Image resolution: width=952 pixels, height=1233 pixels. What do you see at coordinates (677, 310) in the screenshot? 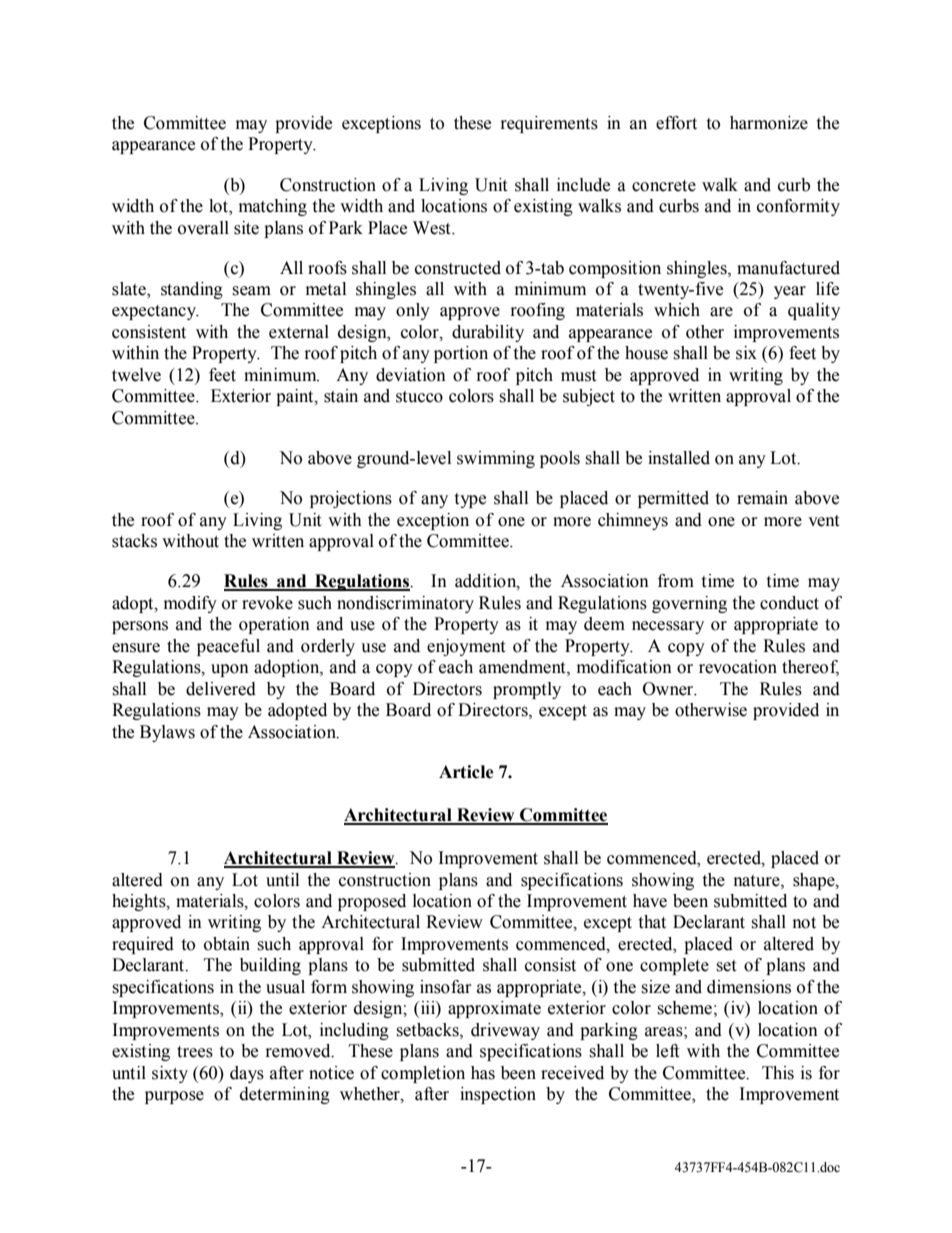
I see `which` at bounding box center [677, 310].
